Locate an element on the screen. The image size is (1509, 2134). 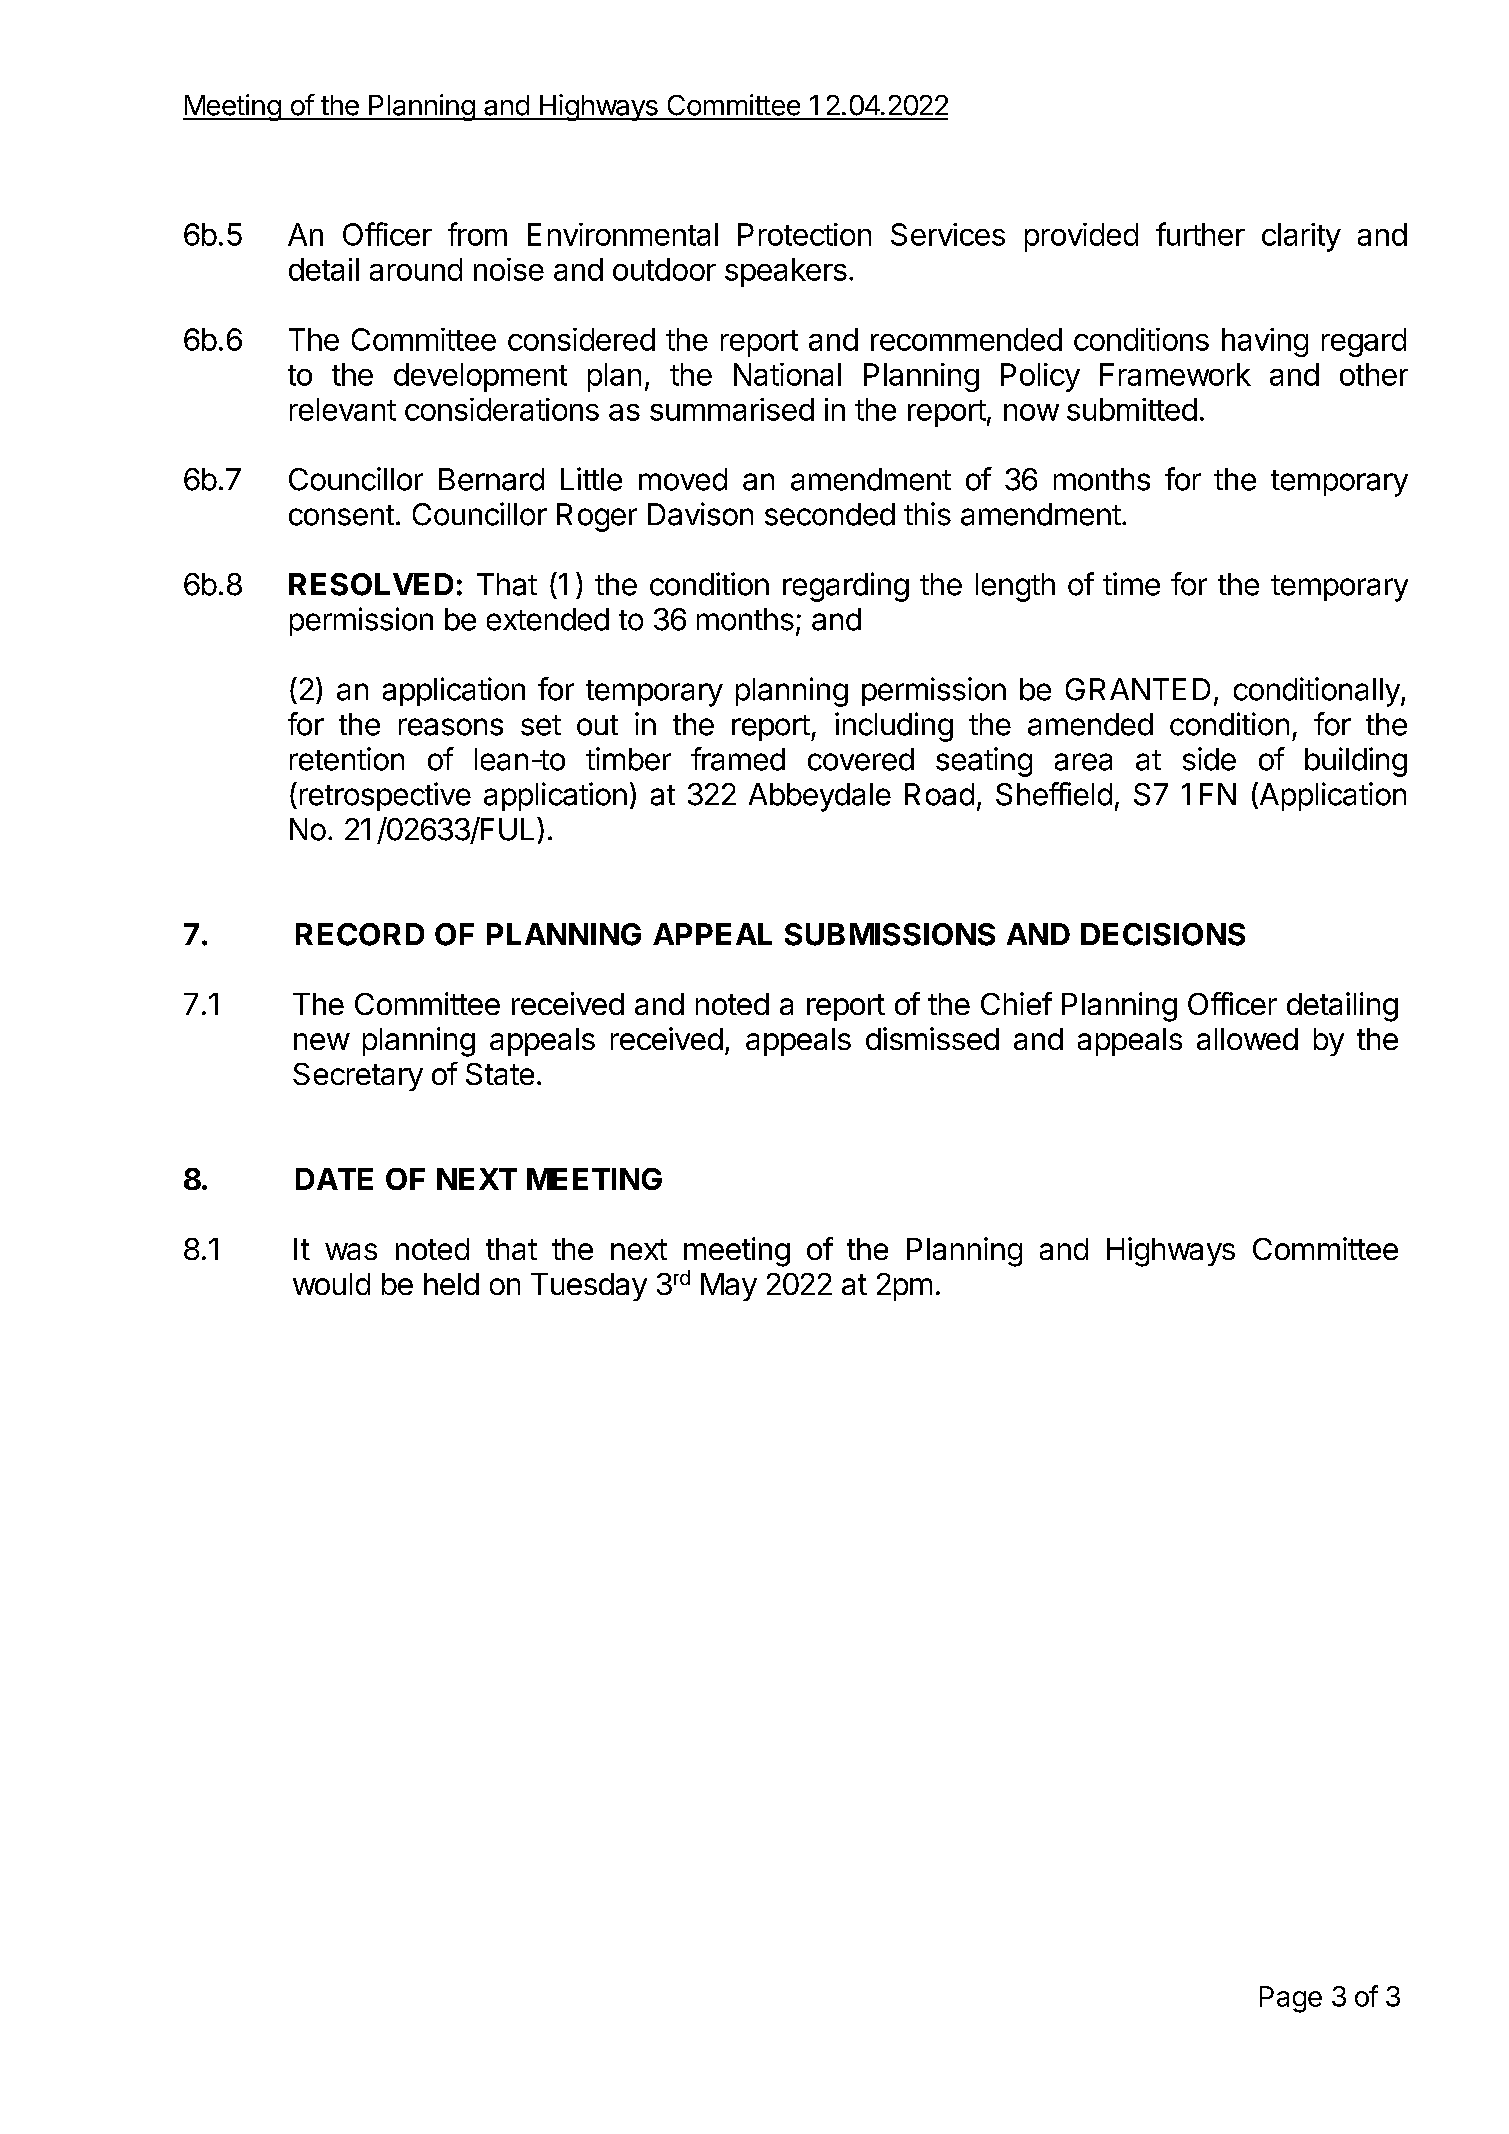
speakers is located at coordinates (786, 272).
